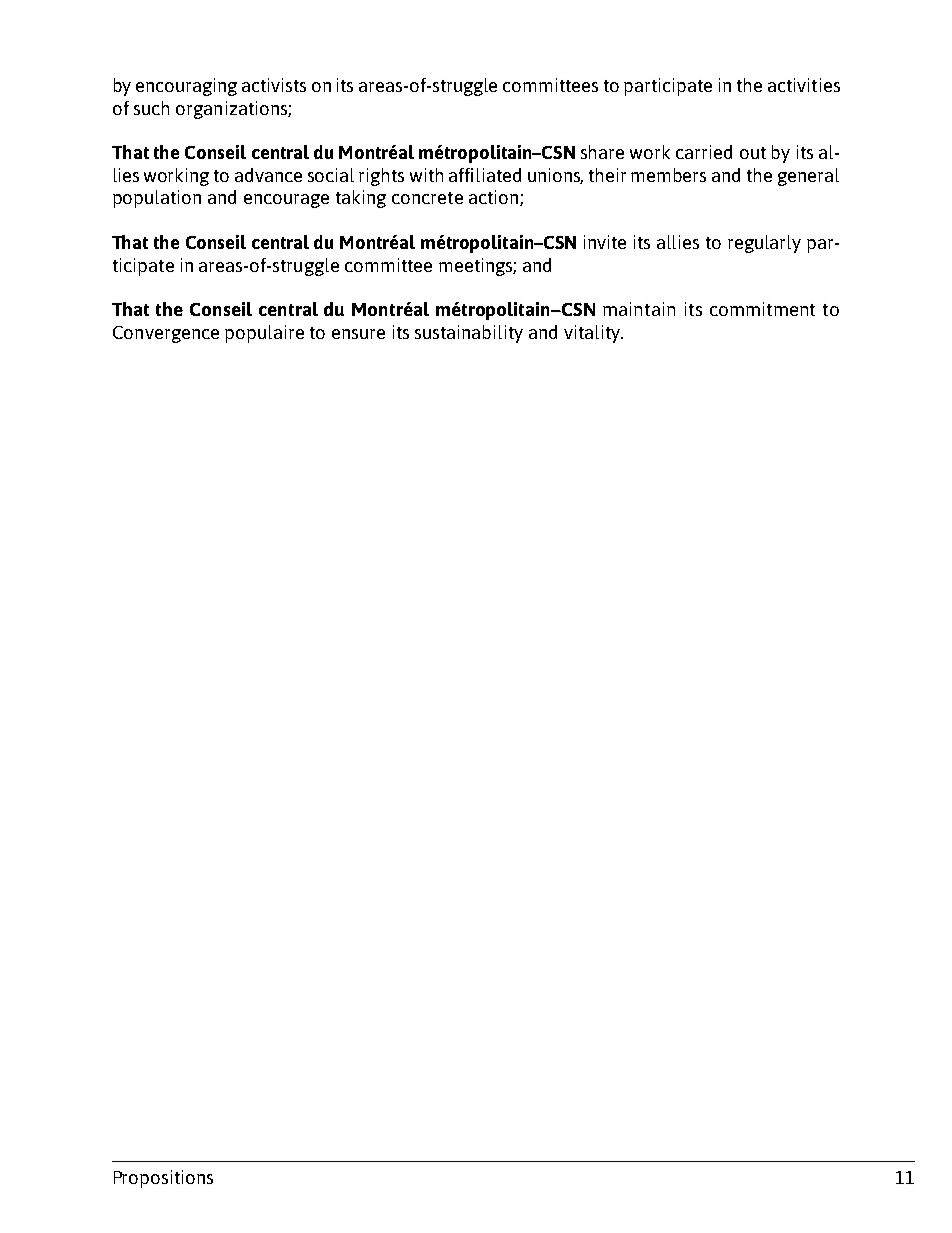 This image has width=952, height=1233. What do you see at coordinates (469, 334) in the image?
I see `sustainability` at bounding box center [469, 334].
